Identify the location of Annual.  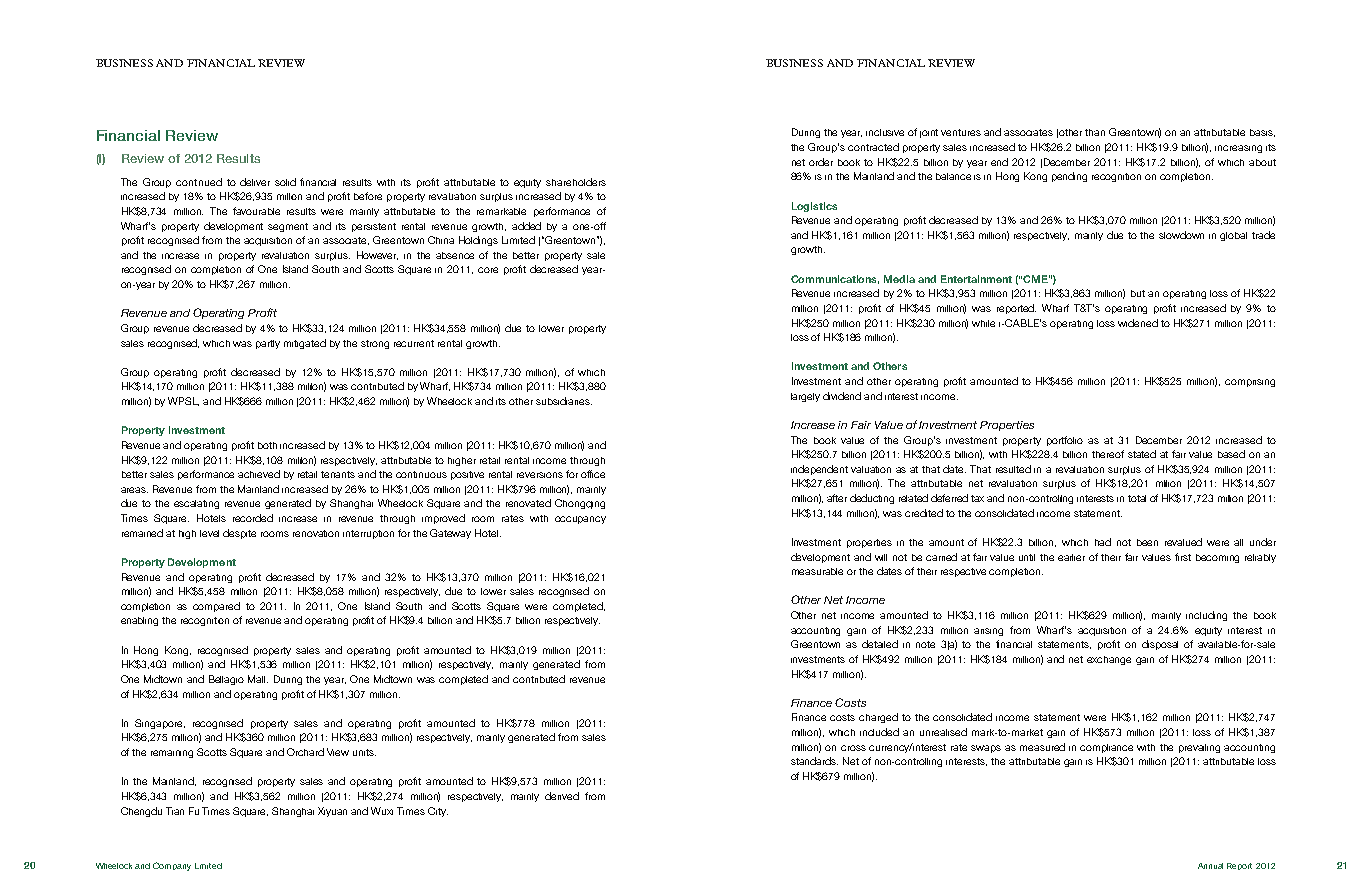
(1210, 866).
